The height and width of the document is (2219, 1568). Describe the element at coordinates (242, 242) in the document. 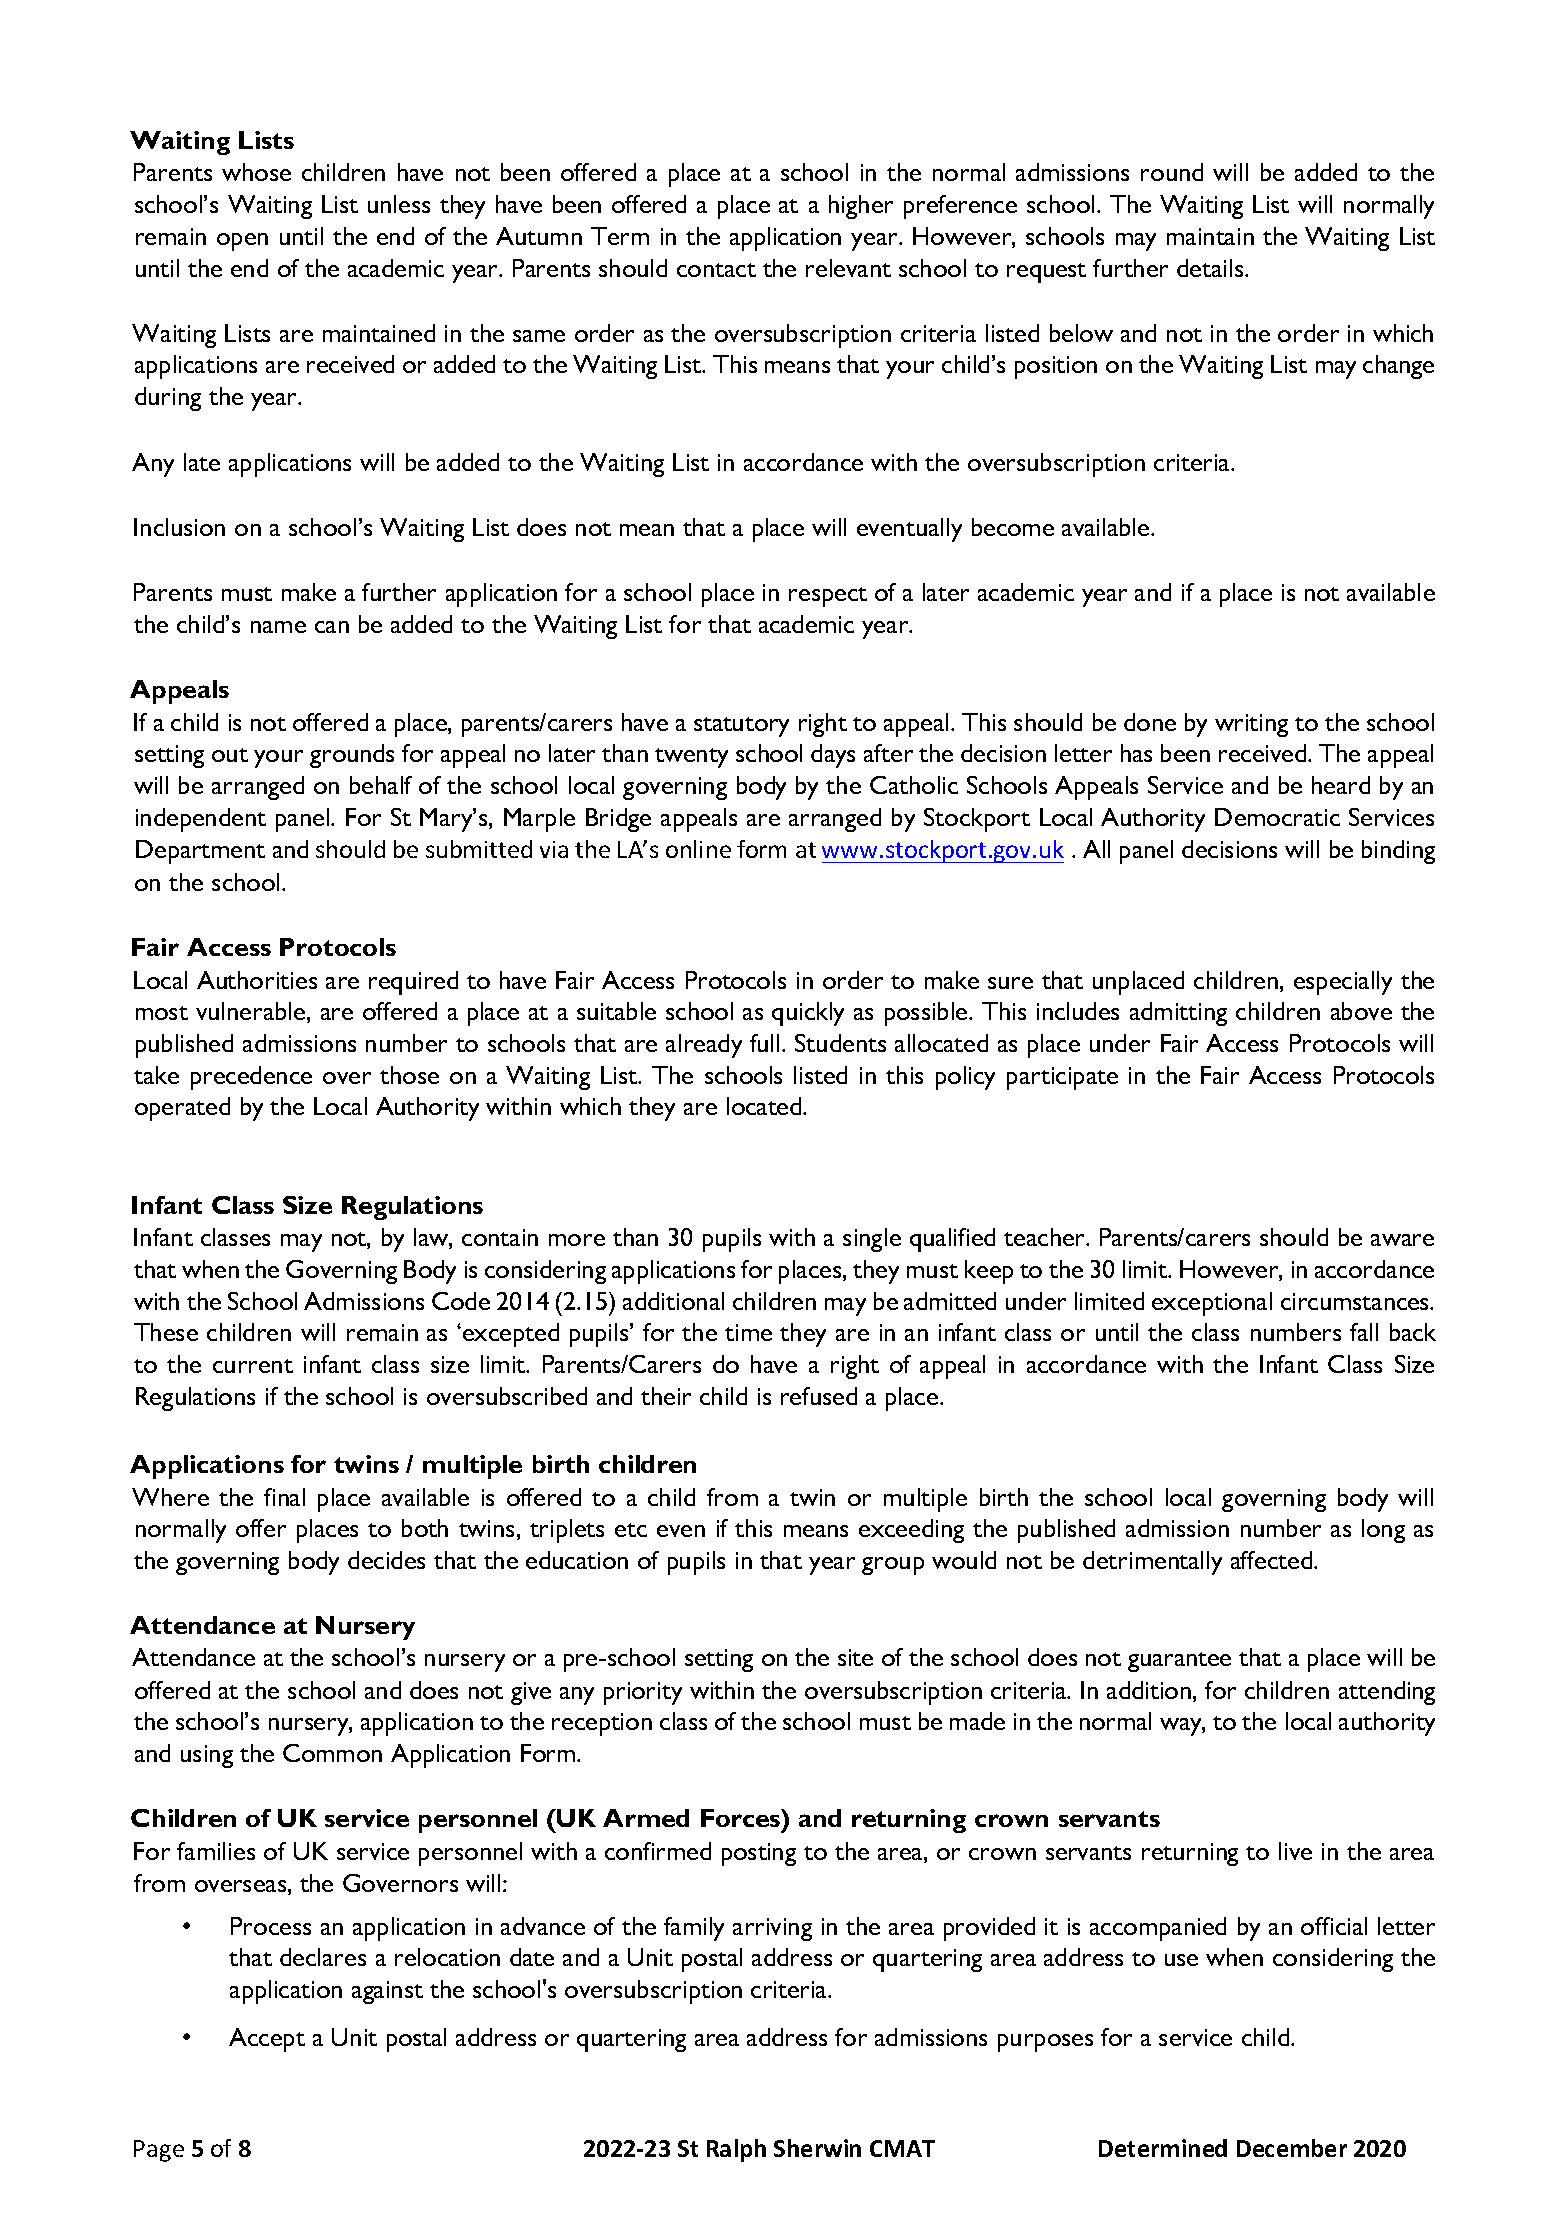

I see `open` at that location.
